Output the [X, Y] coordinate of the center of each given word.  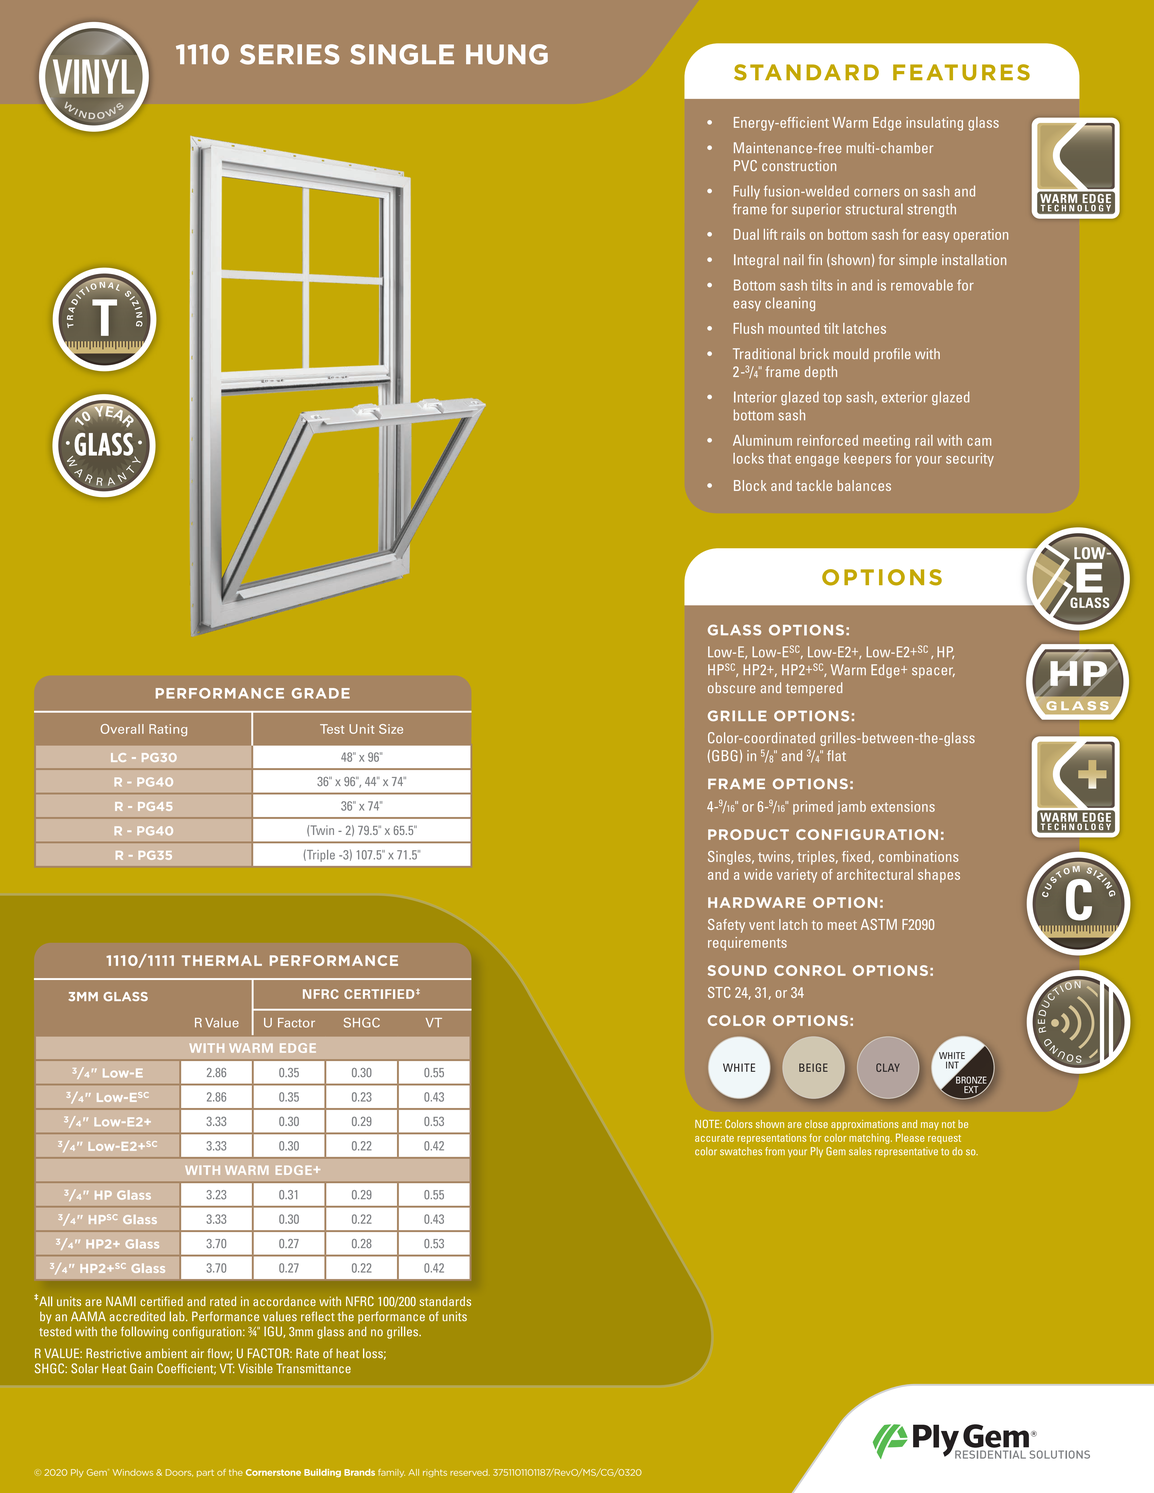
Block [750, 485]
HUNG [507, 54]
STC [719, 992]
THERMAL [222, 960]
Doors [179, 1473]
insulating [934, 124]
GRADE [321, 693]
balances [864, 485]
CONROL [810, 970]
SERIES [289, 54]
